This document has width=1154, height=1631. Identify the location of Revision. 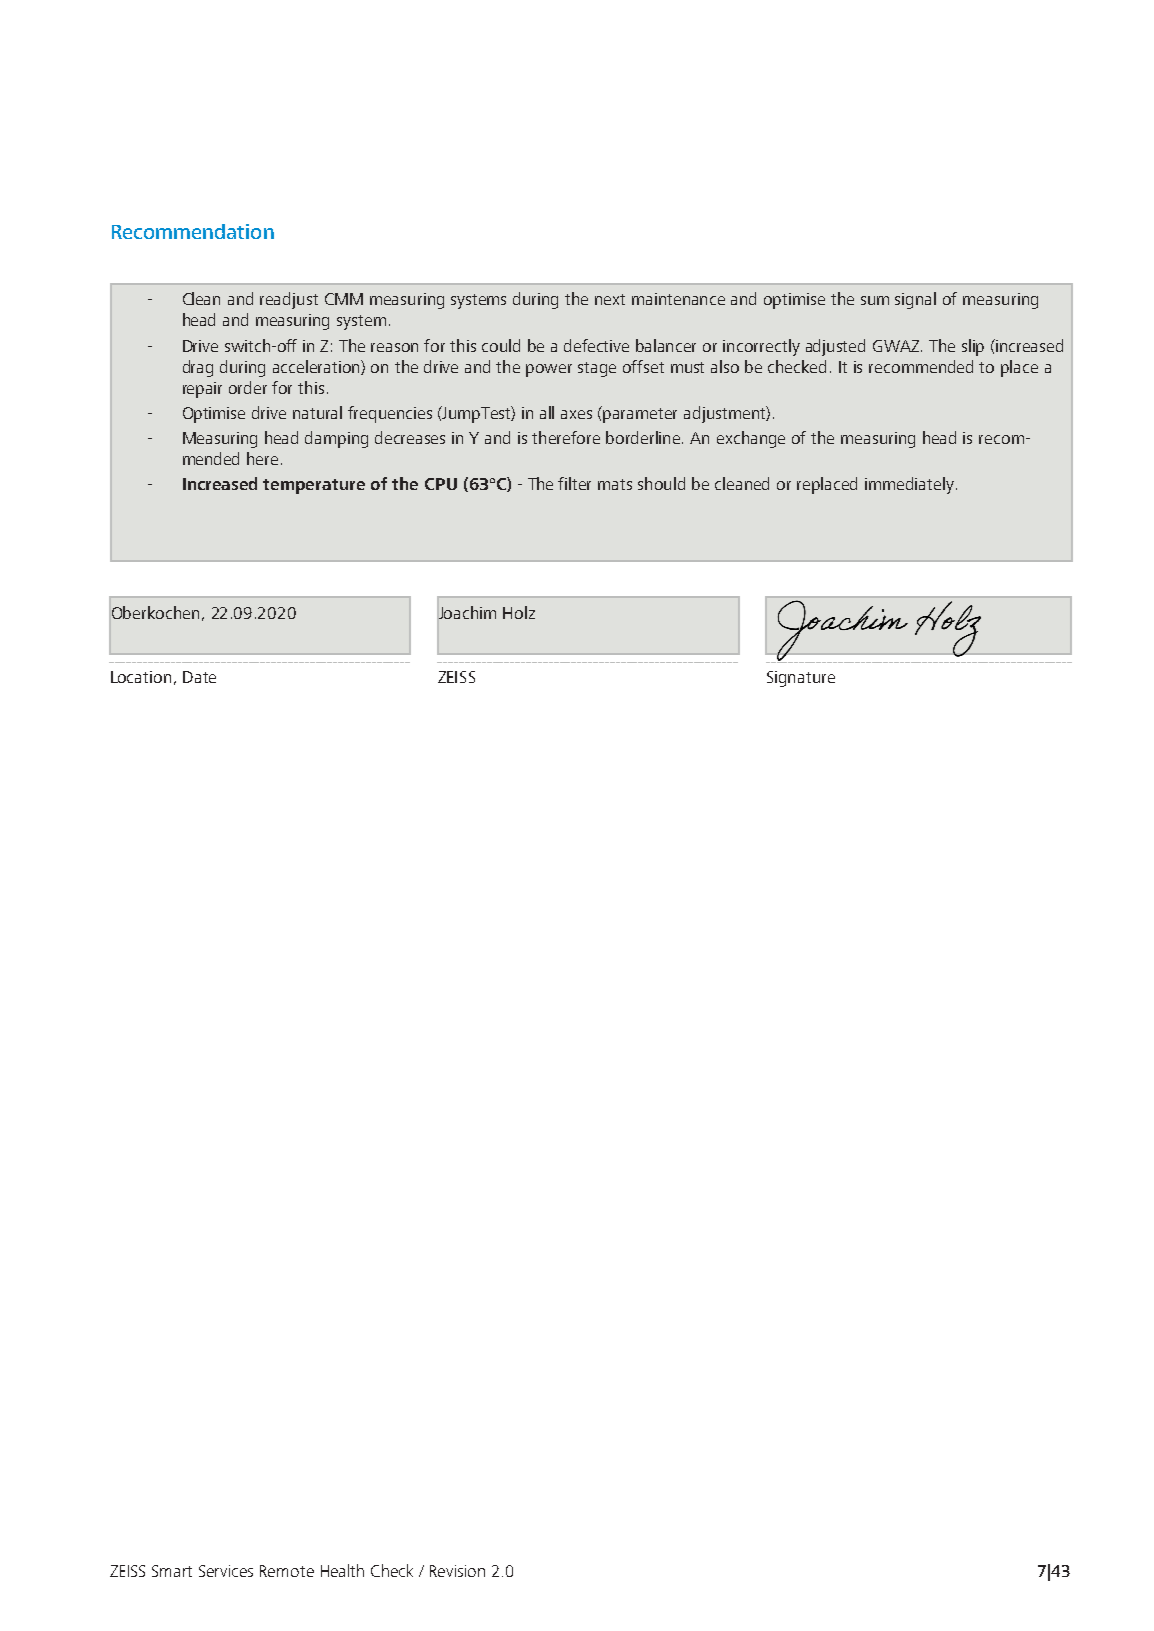
(457, 1571).
